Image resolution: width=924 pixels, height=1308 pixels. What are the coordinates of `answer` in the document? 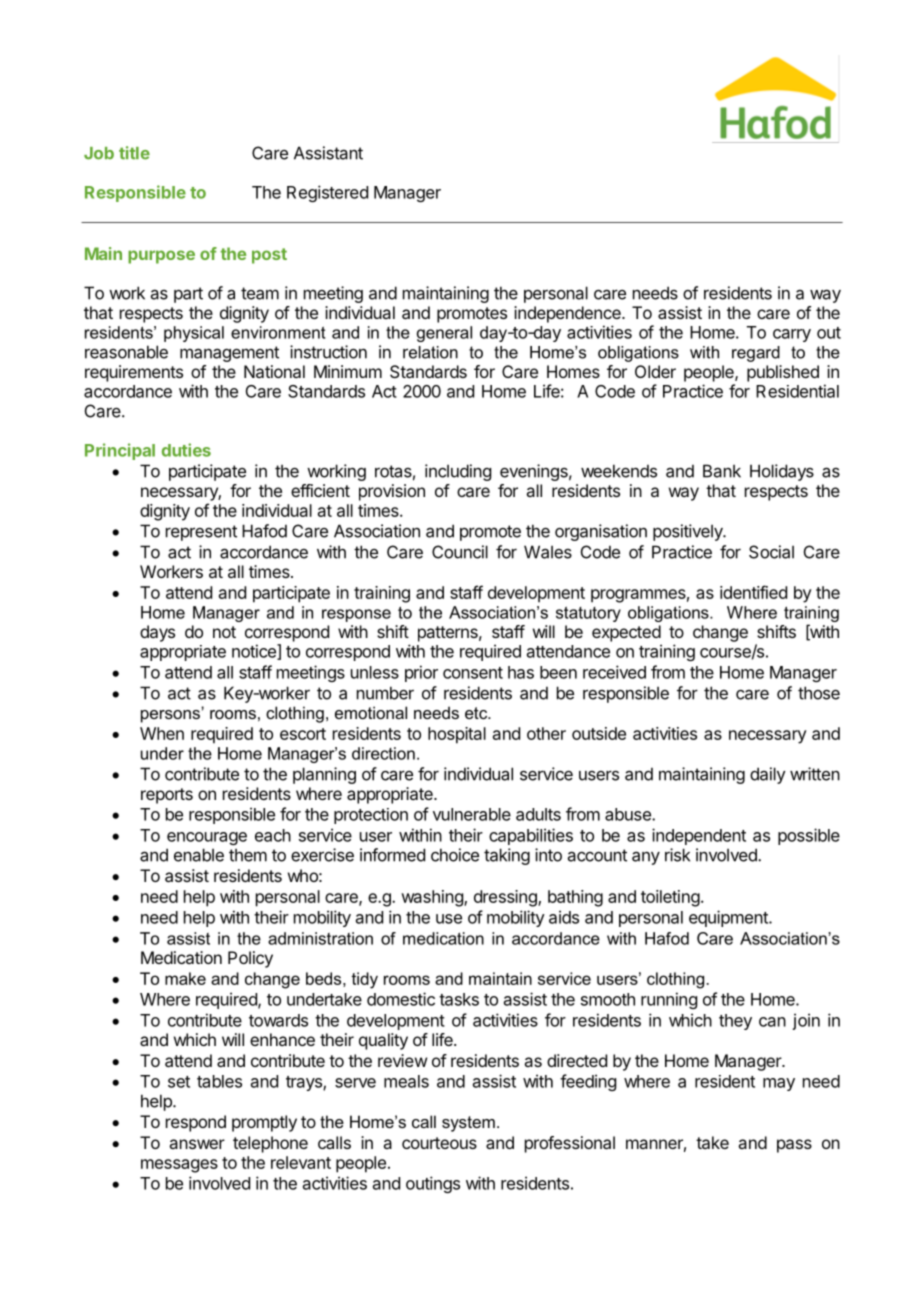 It's located at (197, 1144).
